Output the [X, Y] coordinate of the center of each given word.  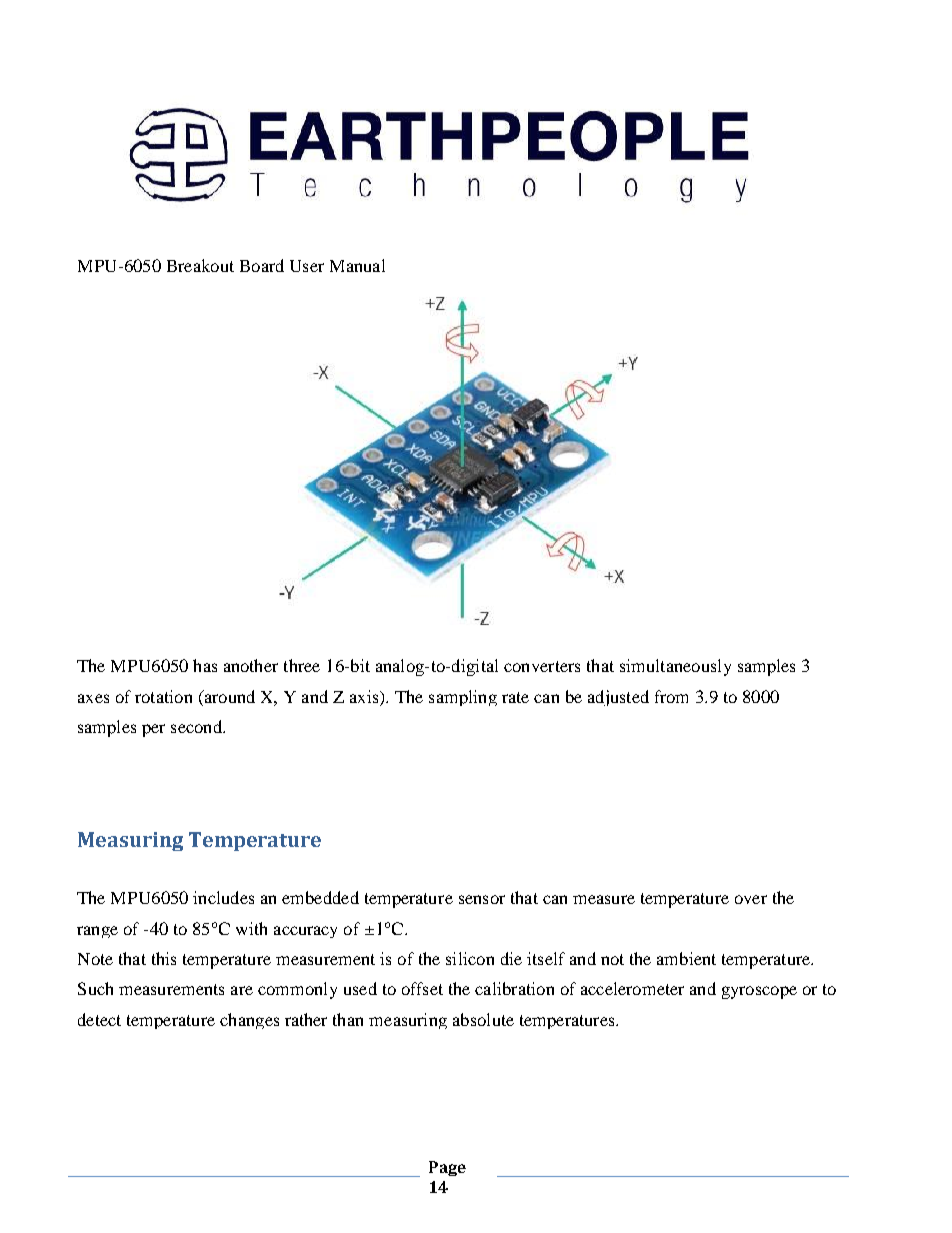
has [205, 665]
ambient [686, 958]
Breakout [200, 265]
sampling [463, 698]
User [307, 266]
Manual [357, 265]
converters [542, 666]
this [164, 958]
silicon [470, 958]
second [197, 726]
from [671, 696]
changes [249, 1021]
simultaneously [675, 667]
